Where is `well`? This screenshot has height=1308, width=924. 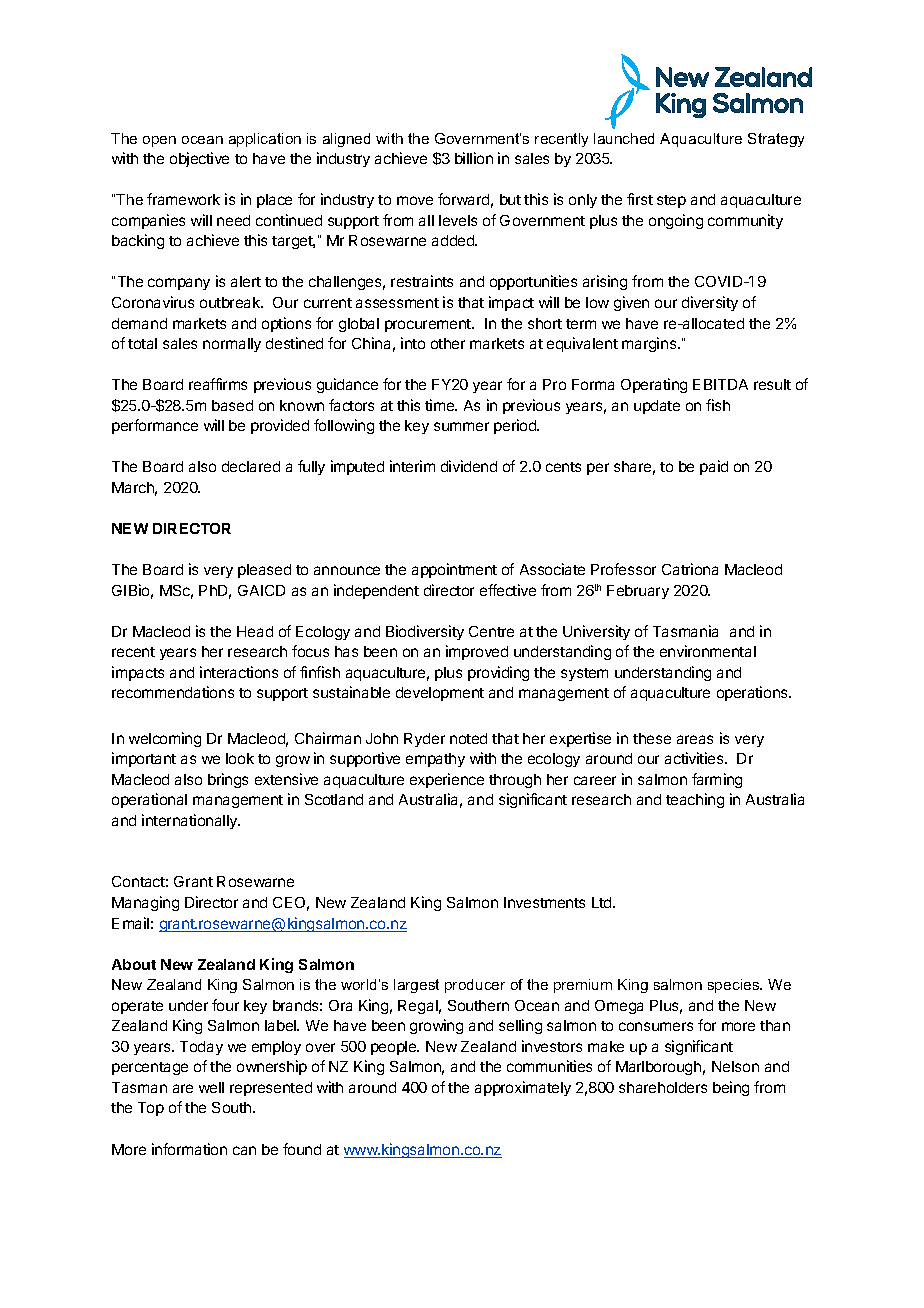
well is located at coordinates (211, 1087).
